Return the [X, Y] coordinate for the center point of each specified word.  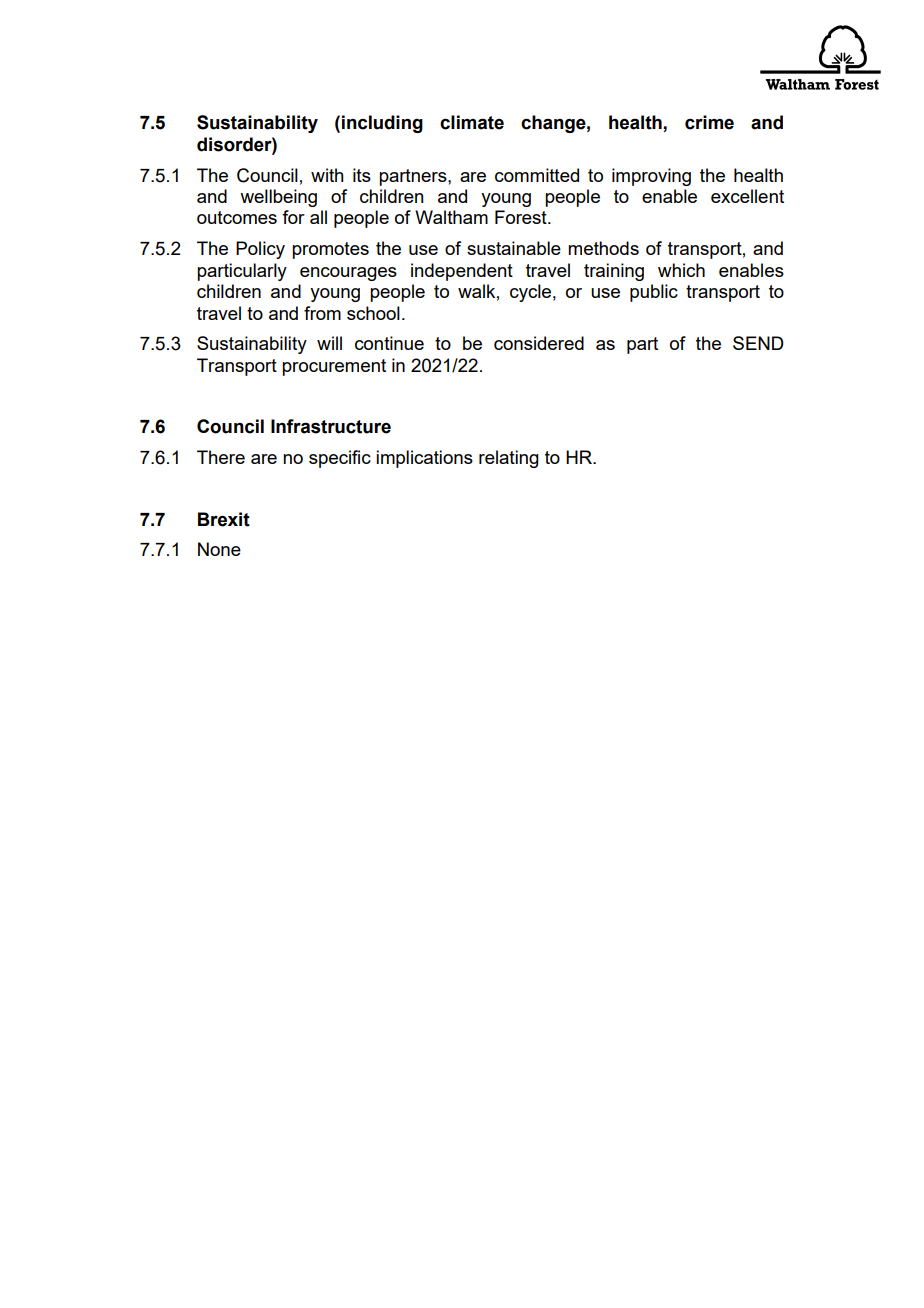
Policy [260, 250]
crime [709, 122]
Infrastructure [331, 426]
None [219, 549]
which [681, 270]
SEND [758, 343]
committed [537, 175]
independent [462, 272]
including [382, 124]
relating [509, 459]
